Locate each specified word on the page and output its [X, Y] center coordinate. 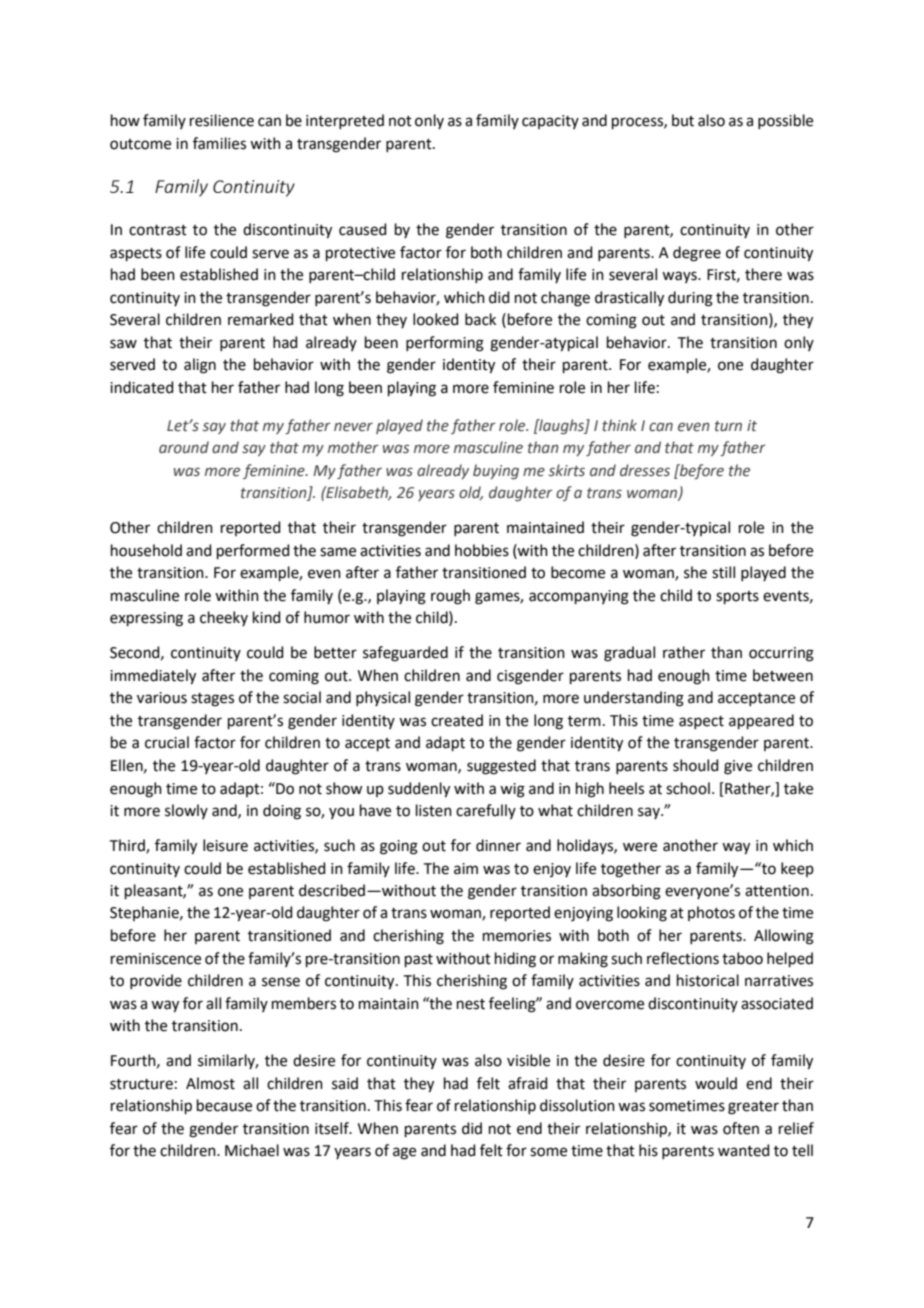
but [683, 120]
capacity [550, 122]
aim [466, 869]
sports [737, 597]
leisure [225, 845]
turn [728, 426]
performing [445, 344]
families [219, 143]
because [224, 1105]
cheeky [224, 618]
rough [450, 597]
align [200, 366]
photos [711, 913]
